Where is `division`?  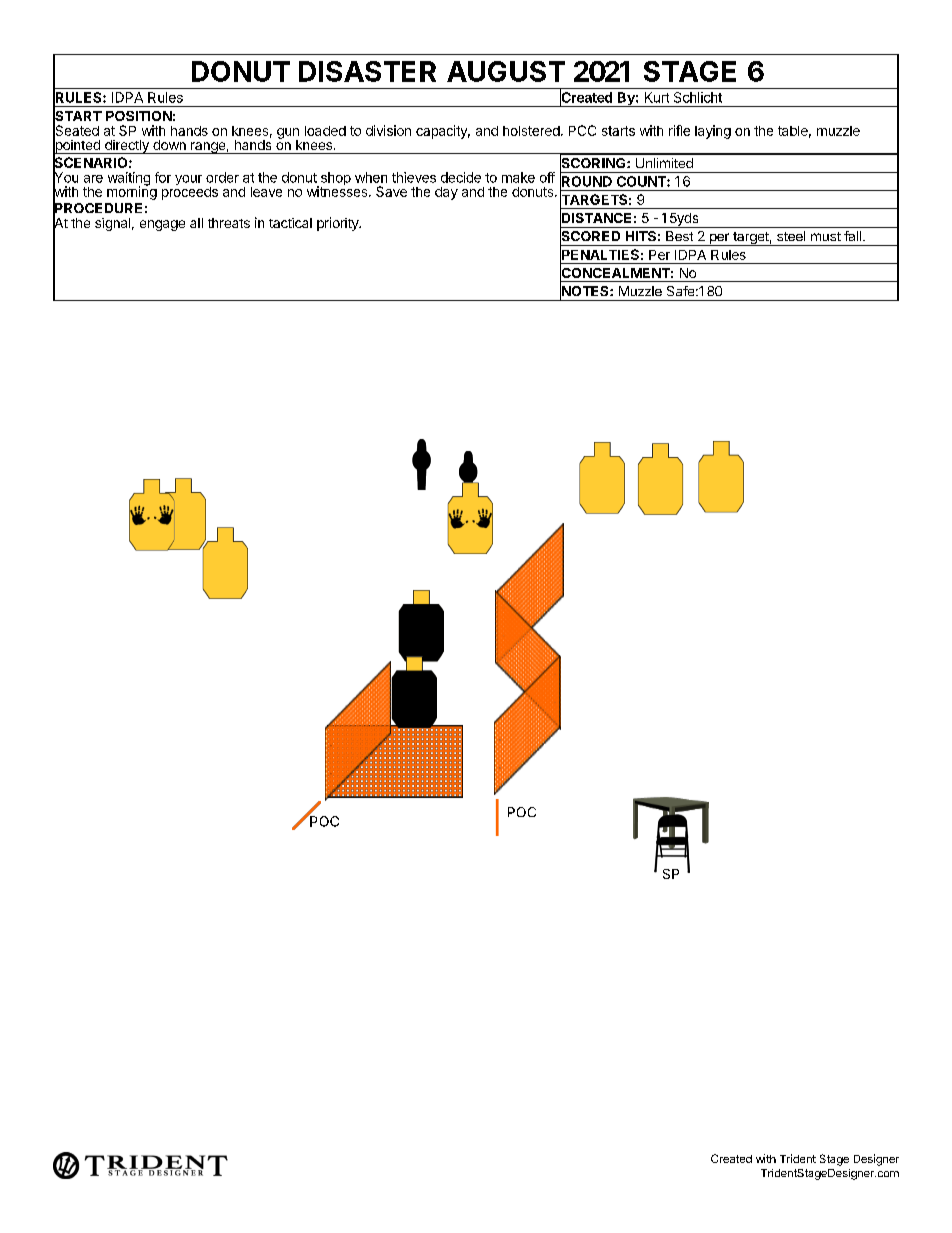 division is located at coordinates (388, 130).
